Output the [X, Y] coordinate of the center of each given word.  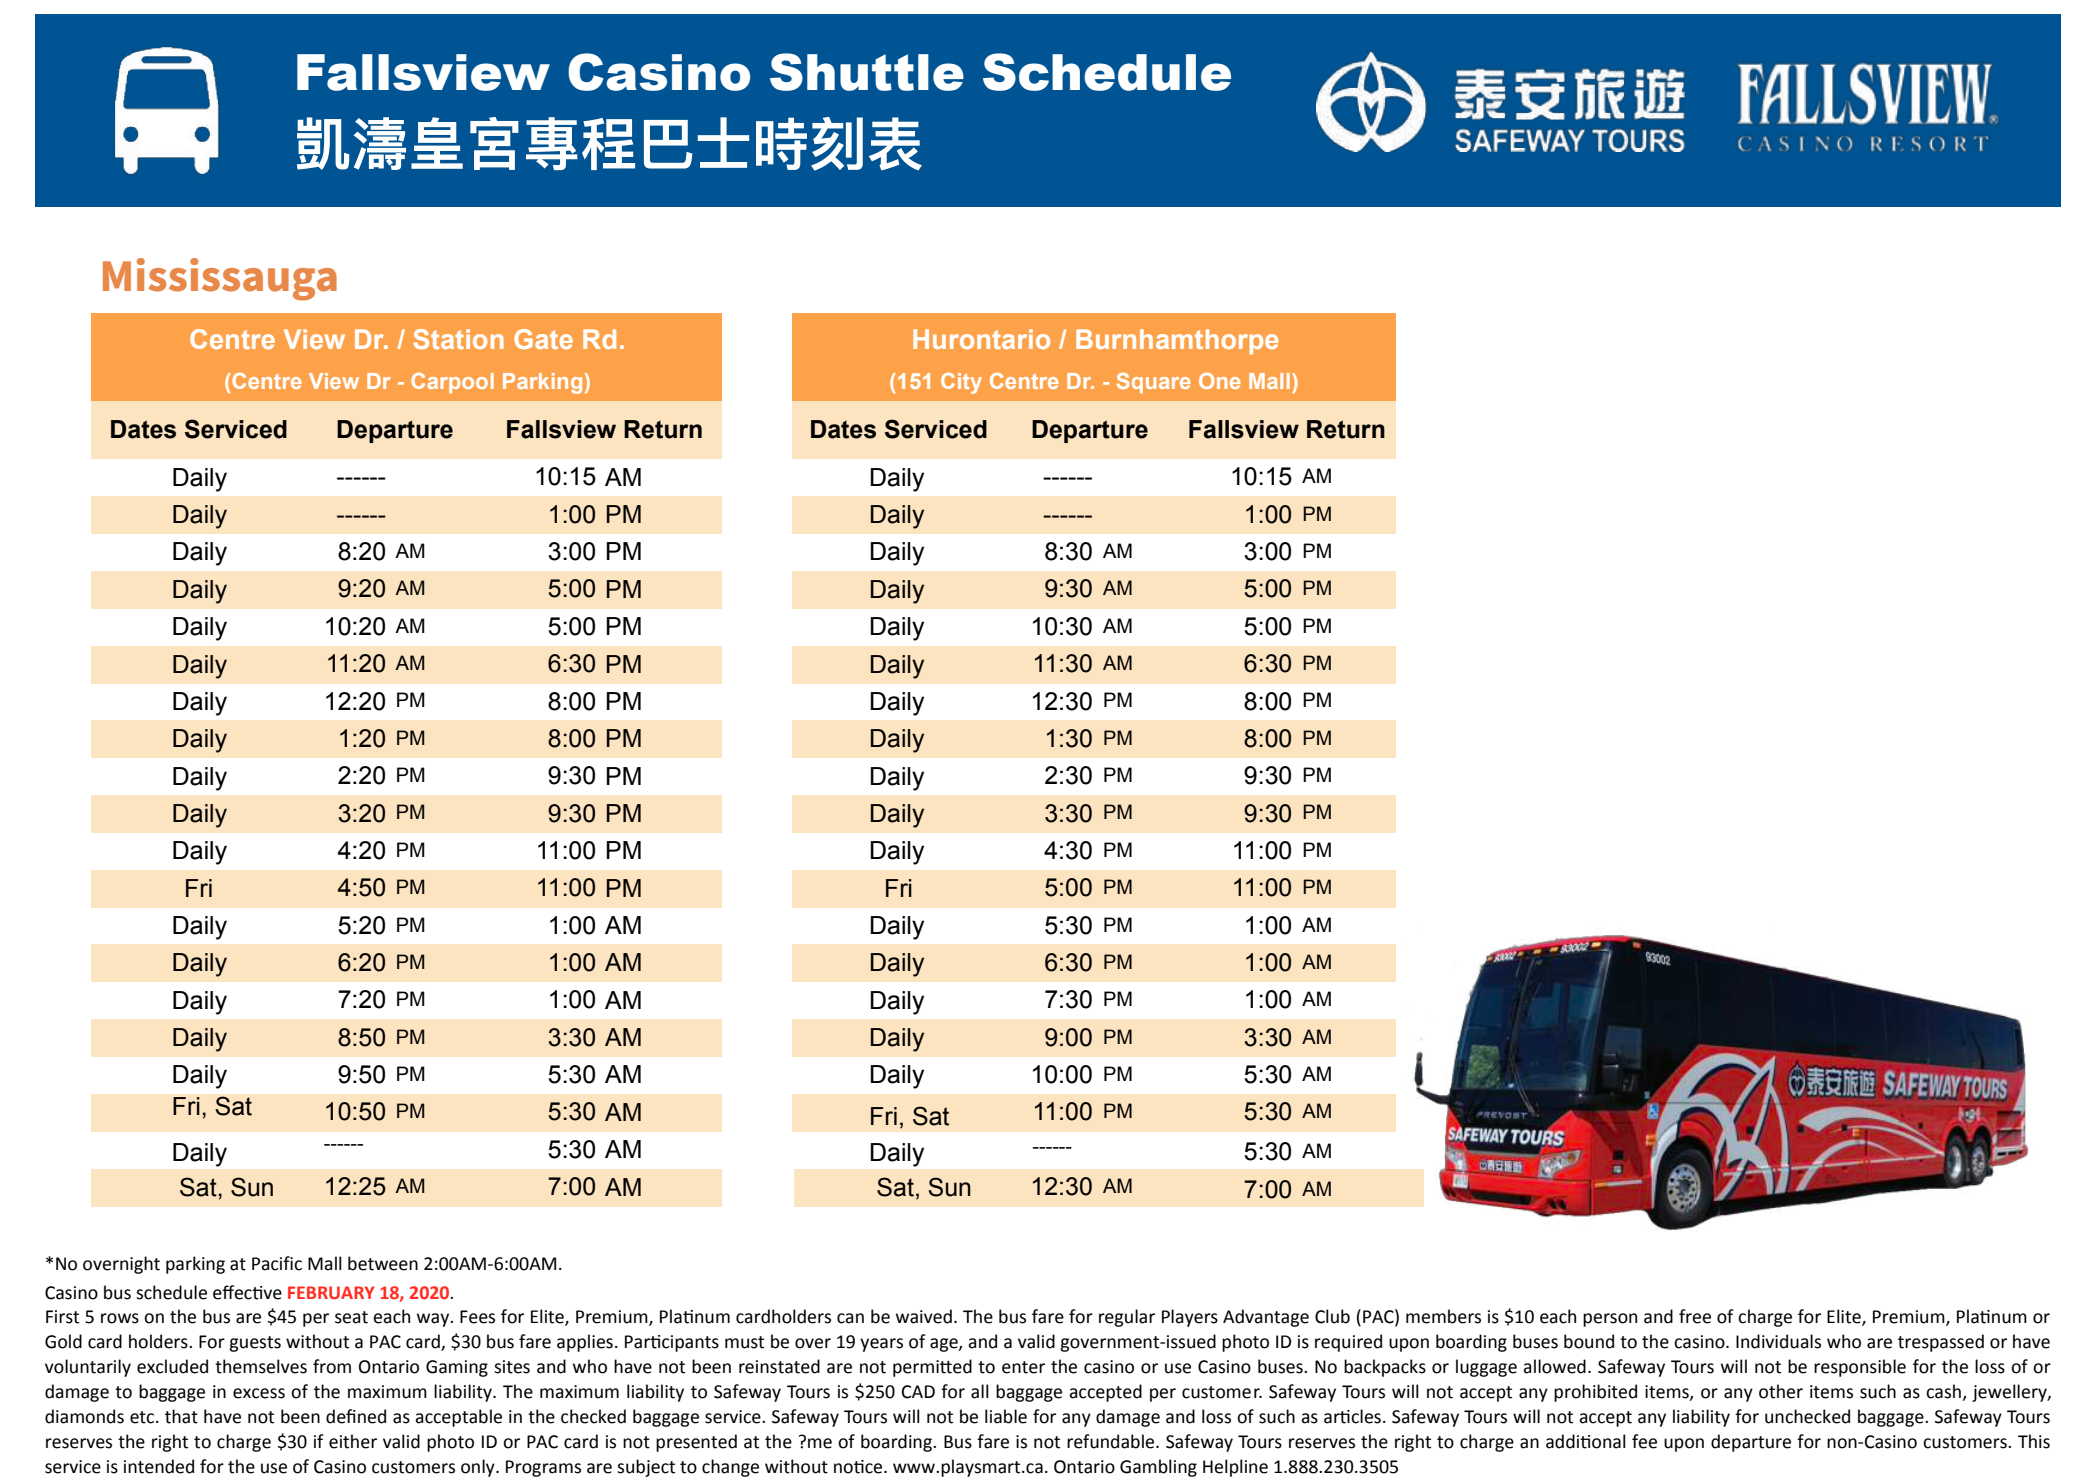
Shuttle [867, 72]
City [961, 383]
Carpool [452, 383]
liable [1006, 1416]
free [1695, 1316]
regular [1127, 1318]
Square [1154, 383]
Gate [543, 339]
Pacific [277, 1263]
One [1220, 381]
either [353, 1441]
